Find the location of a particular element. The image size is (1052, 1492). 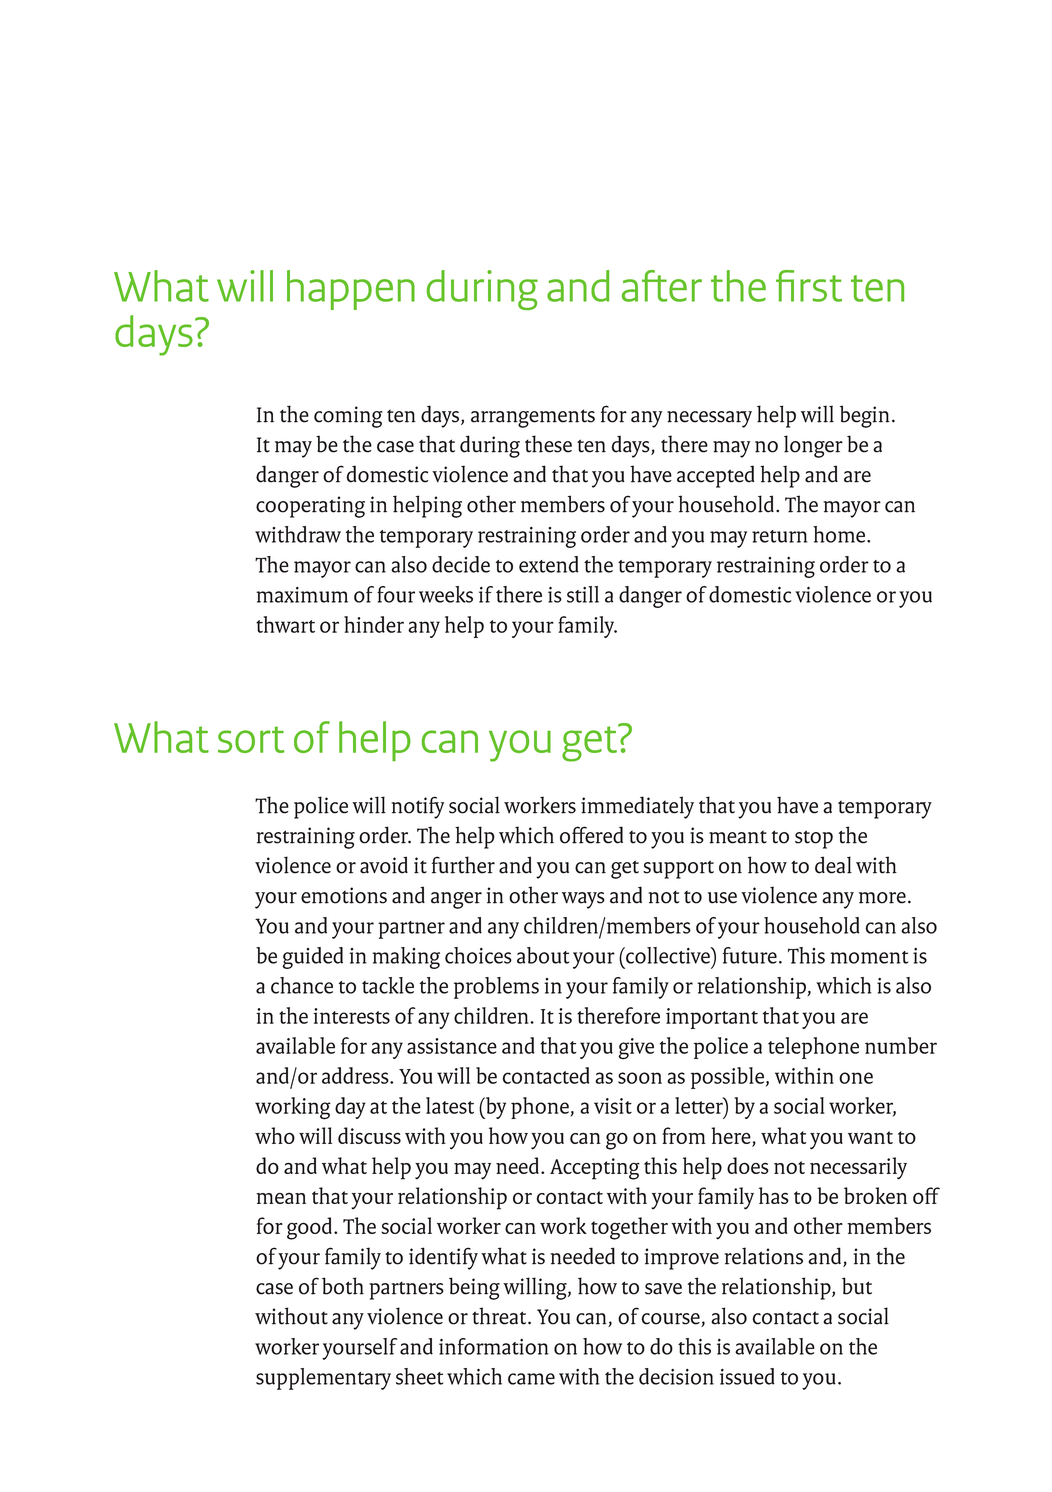

begin is located at coordinates (865, 416).
